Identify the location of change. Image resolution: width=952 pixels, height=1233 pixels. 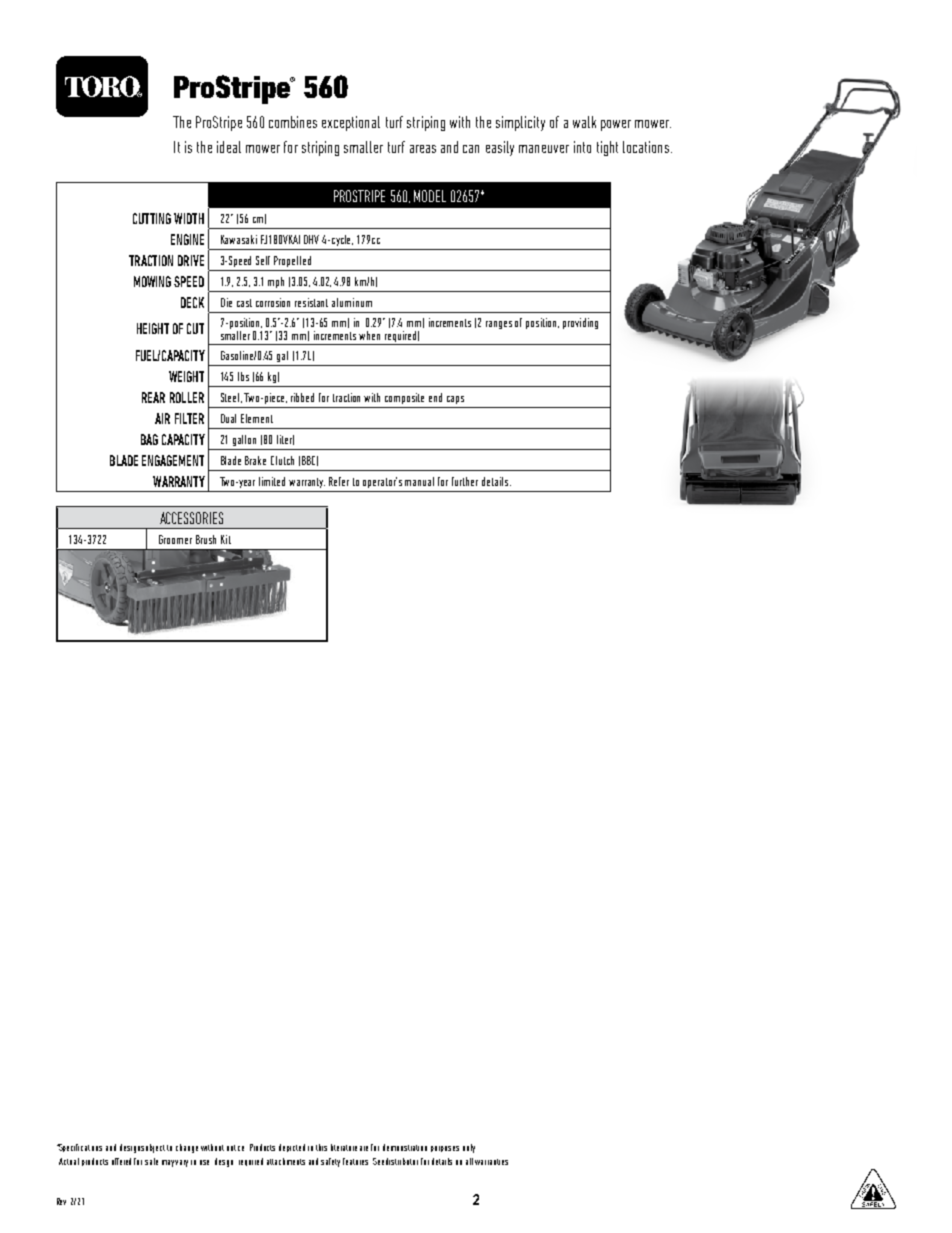
(187, 1148).
